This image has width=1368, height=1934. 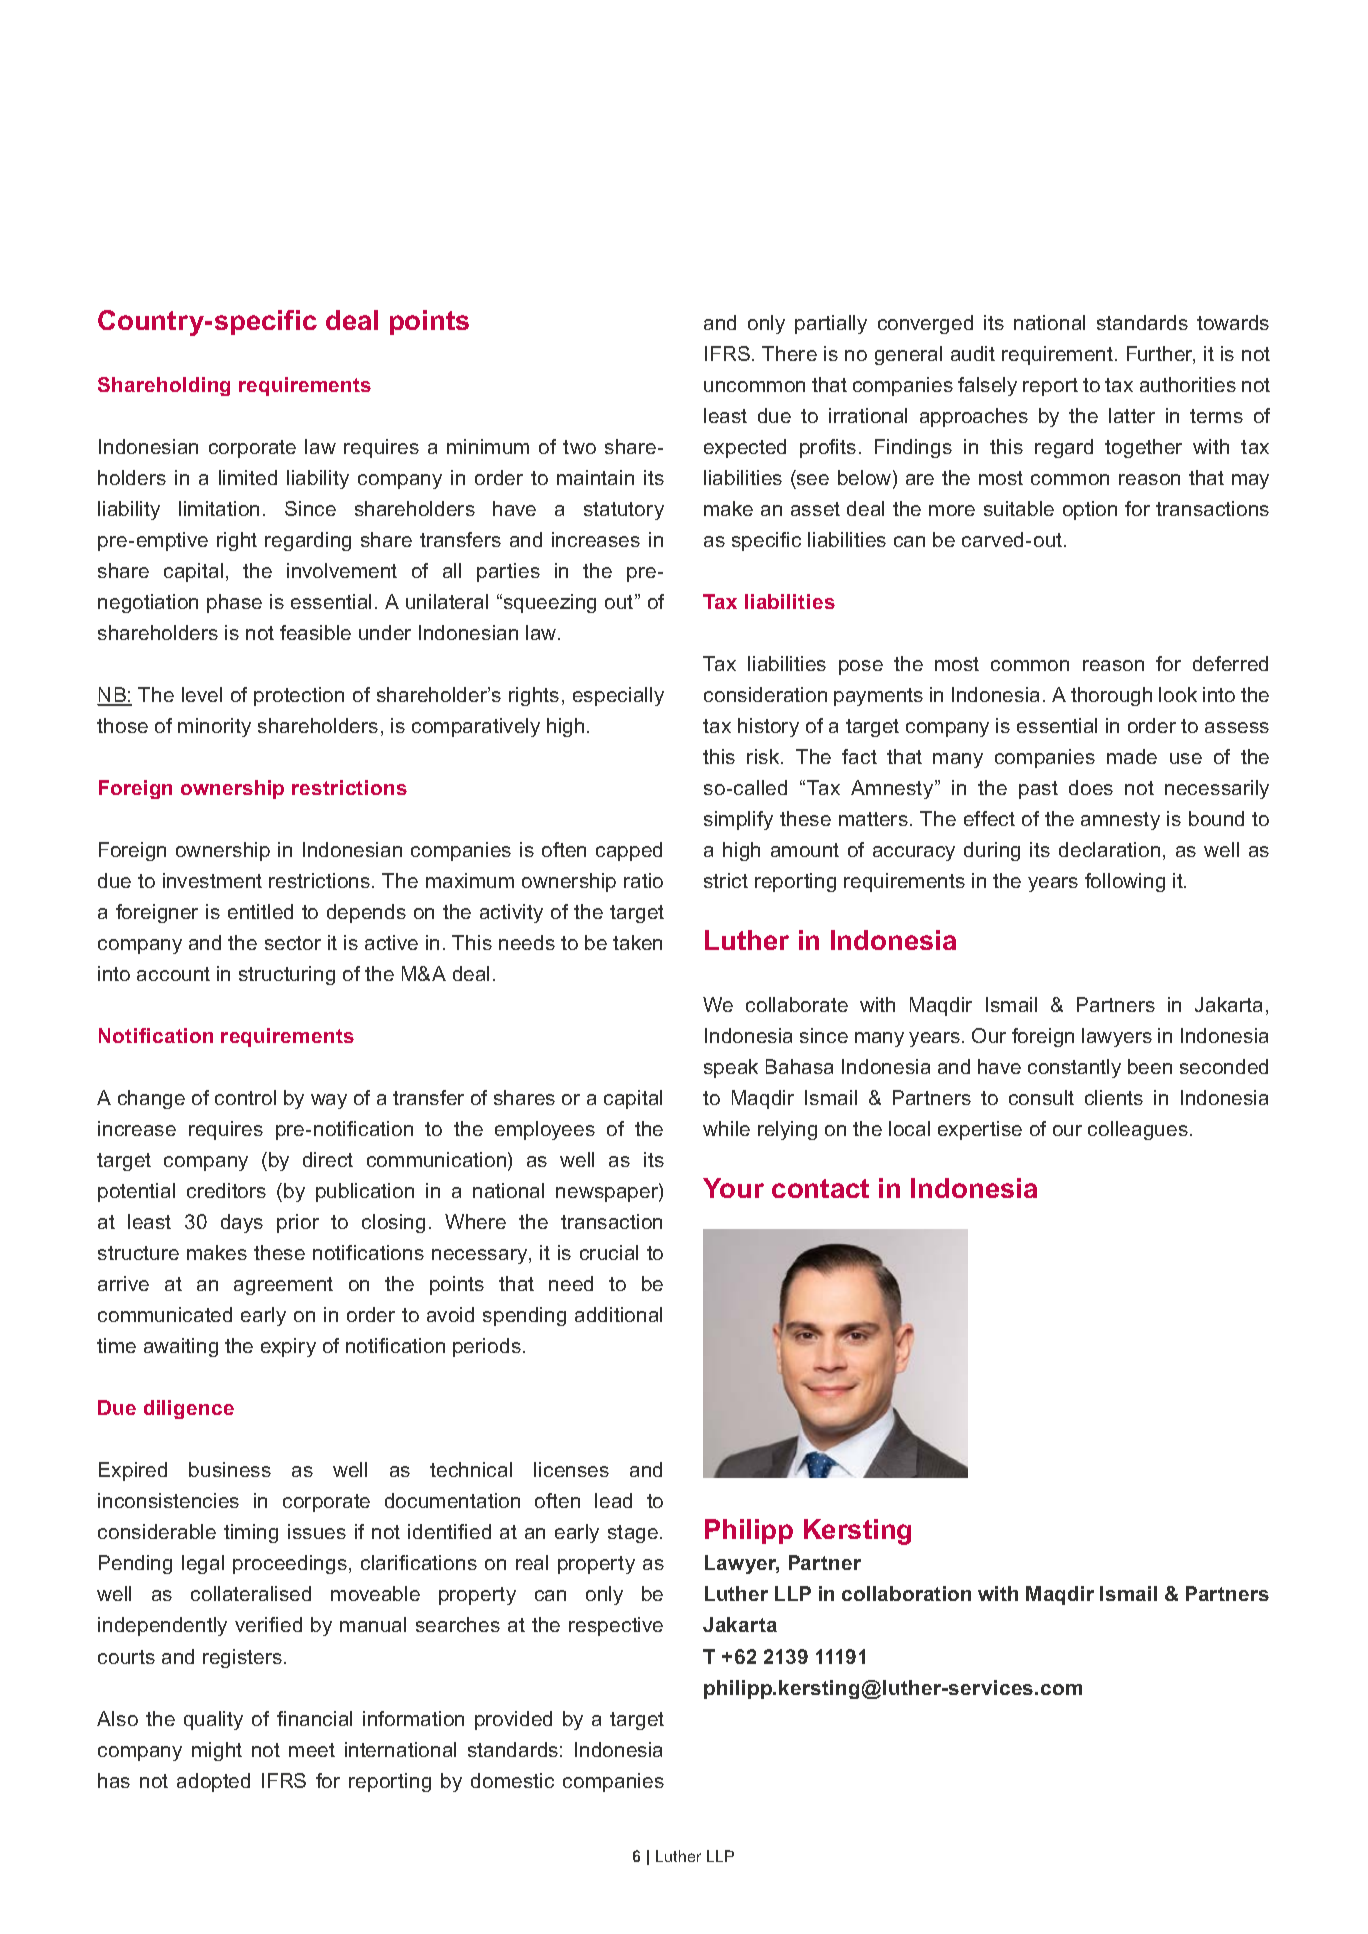 I want to click on especially, so click(x=618, y=696).
